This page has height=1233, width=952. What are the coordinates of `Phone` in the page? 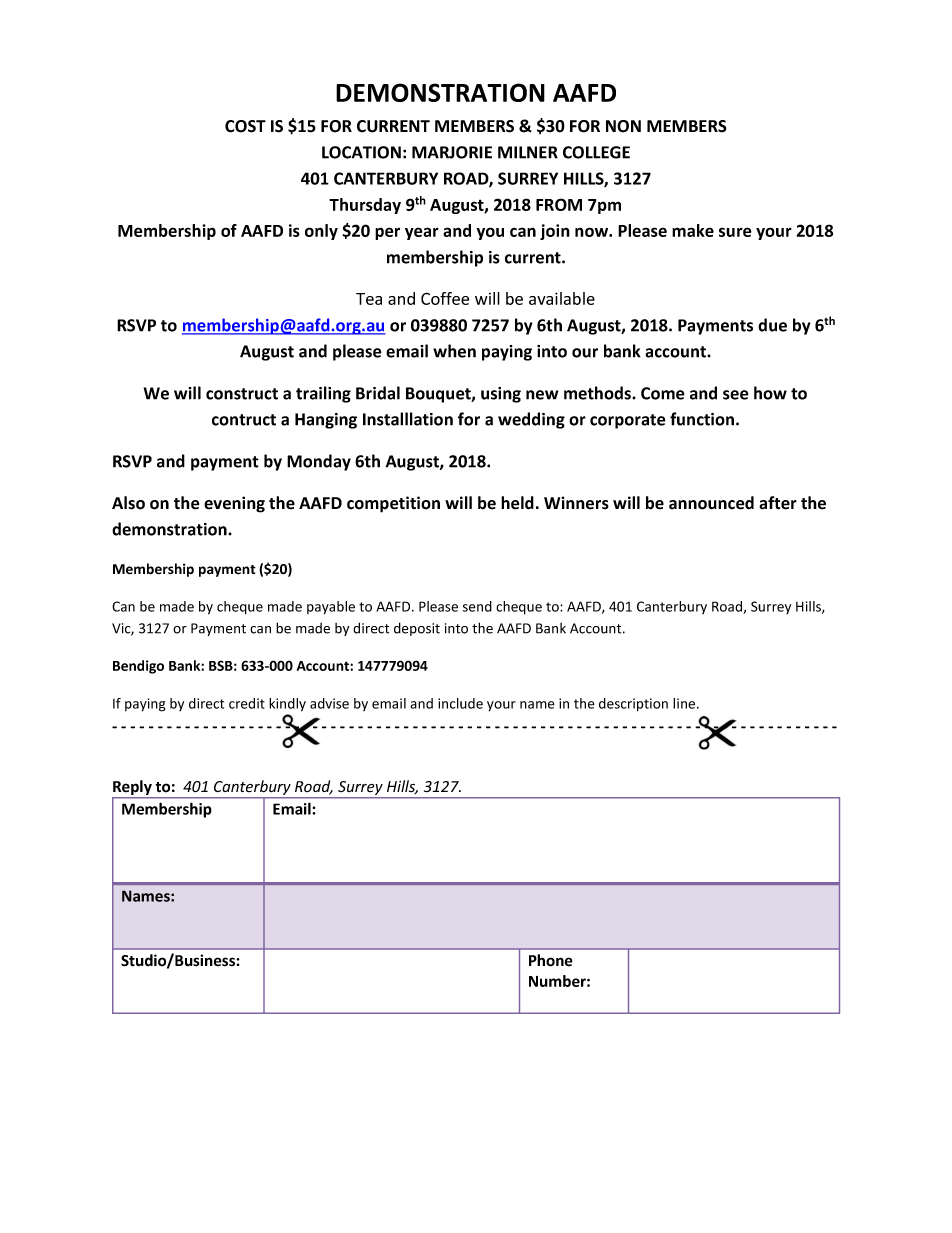 It's located at (551, 960).
